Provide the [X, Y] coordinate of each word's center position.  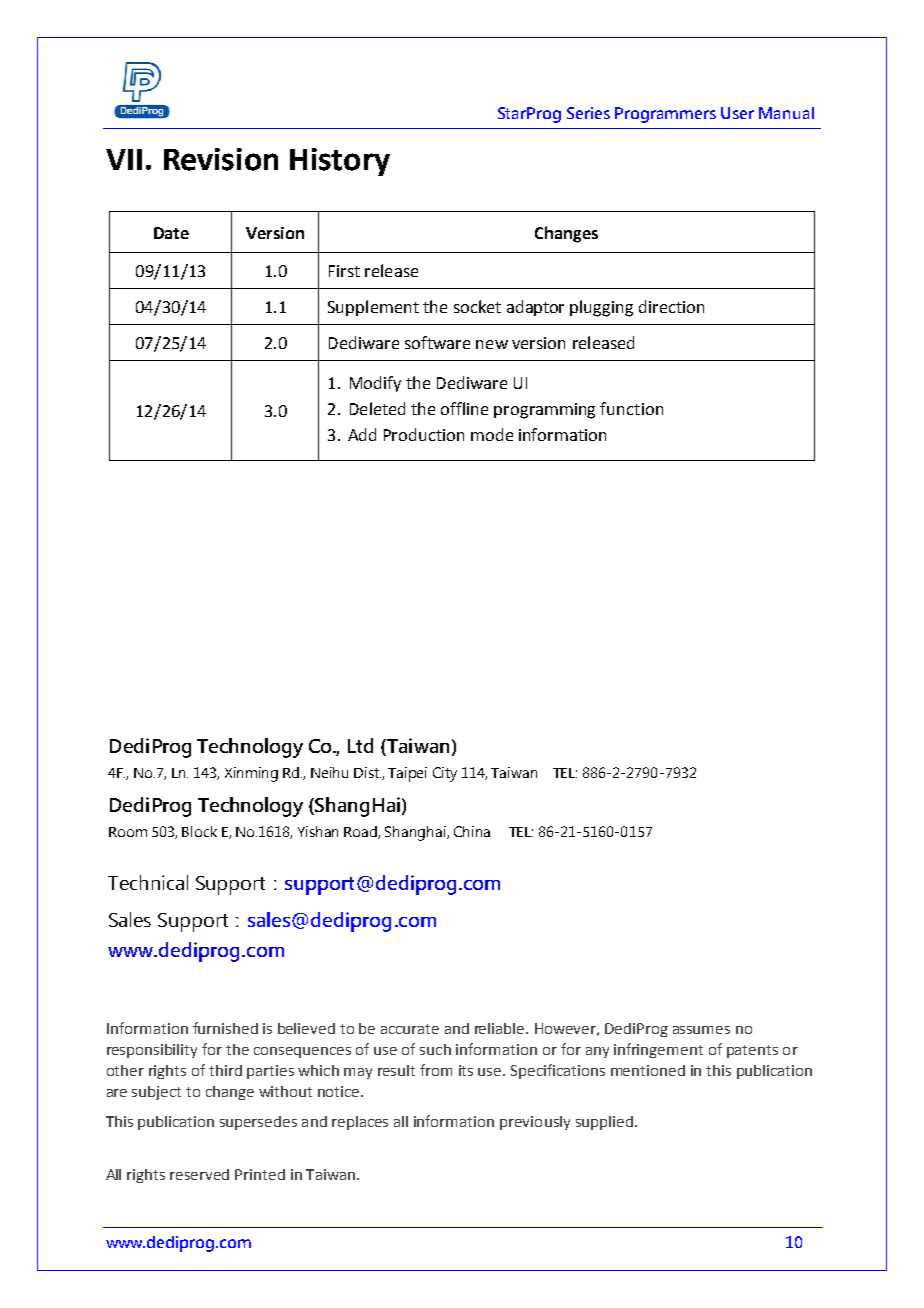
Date [171, 233]
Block [199, 831]
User [737, 113]
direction [671, 306]
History [340, 162]
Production [424, 434]
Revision [221, 159]
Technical [148, 882]
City [445, 774]
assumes [701, 1030]
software [437, 342]
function [631, 408]
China [472, 831]
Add [362, 434]
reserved [199, 1174]
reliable [501, 1028]
